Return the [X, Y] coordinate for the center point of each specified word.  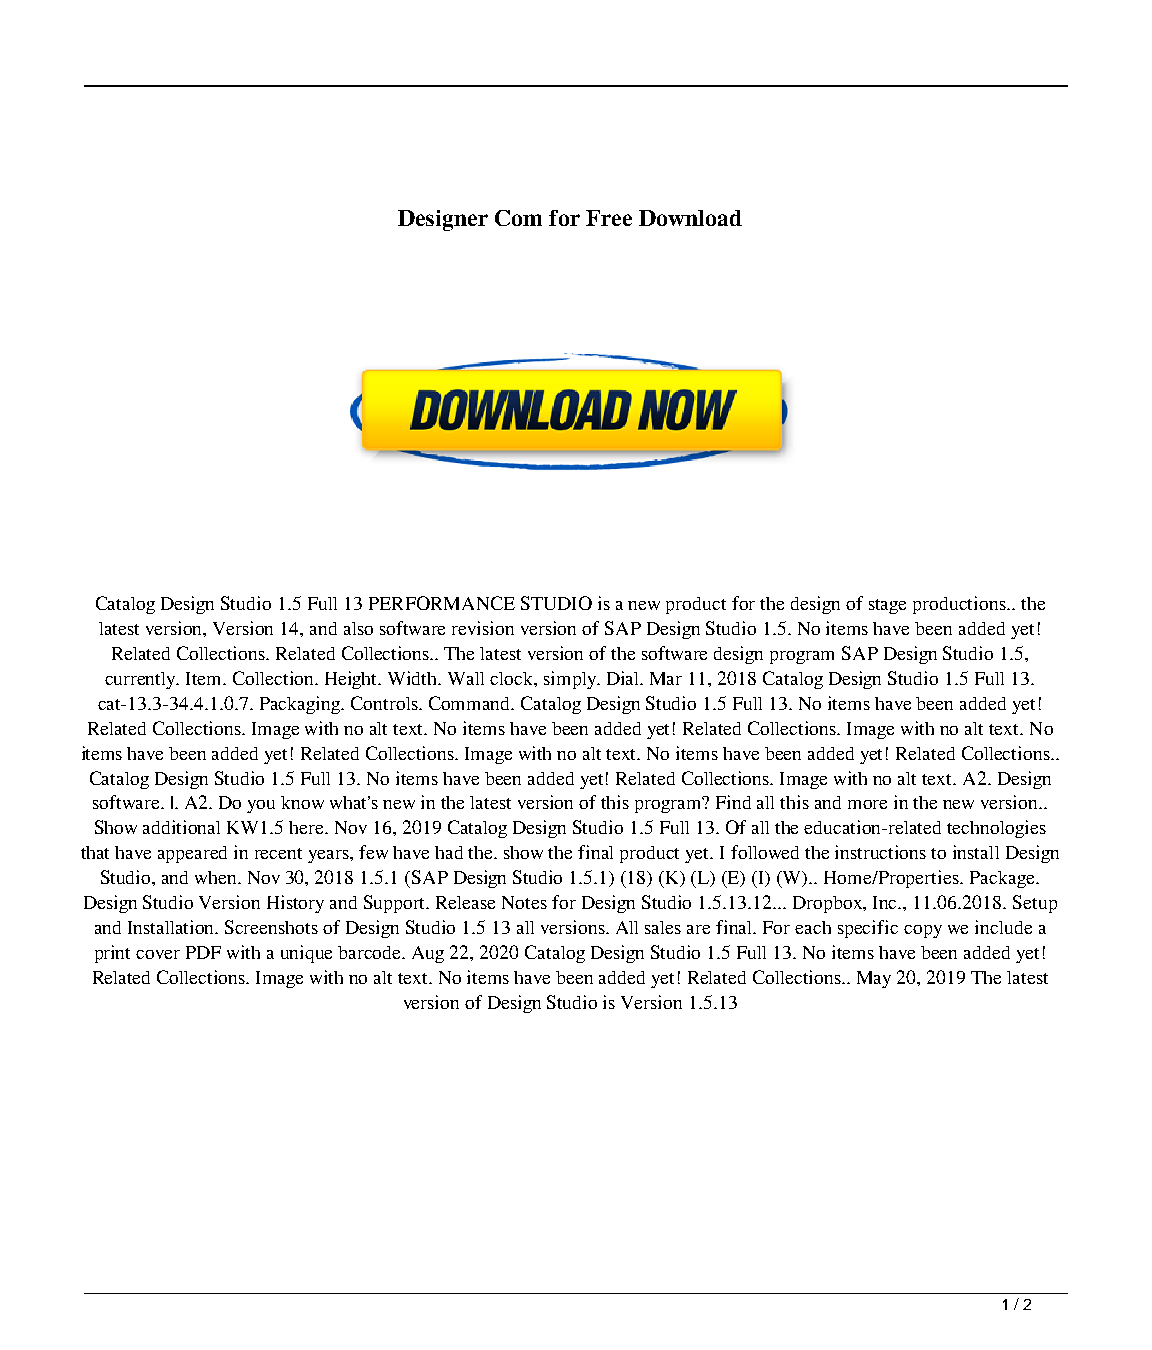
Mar [666, 678]
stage [887, 606]
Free [609, 218]
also [358, 628]
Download [690, 218]
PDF [203, 952]
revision [483, 628]
